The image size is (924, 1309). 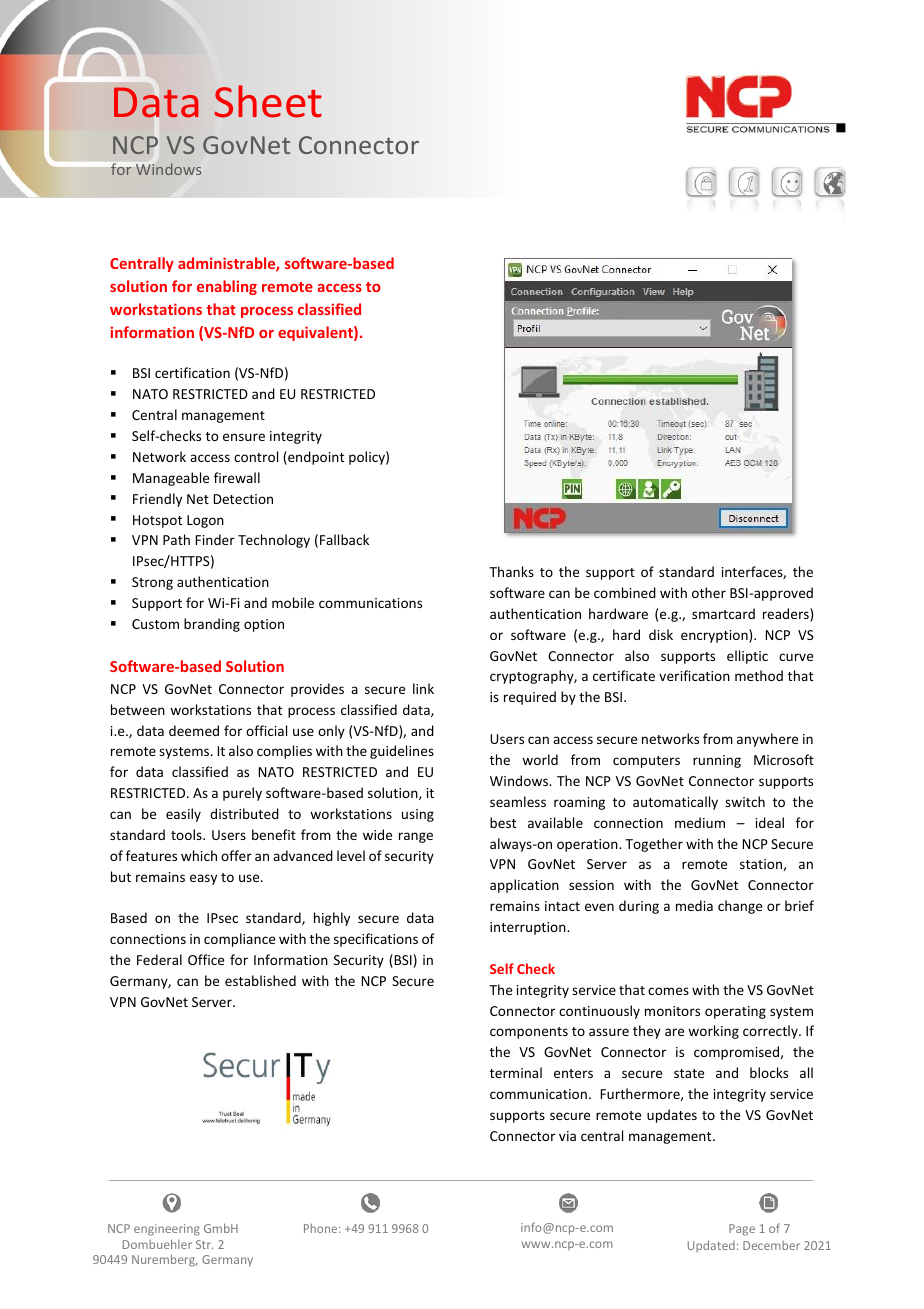 I want to click on via, so click(x=567, y=1136).
